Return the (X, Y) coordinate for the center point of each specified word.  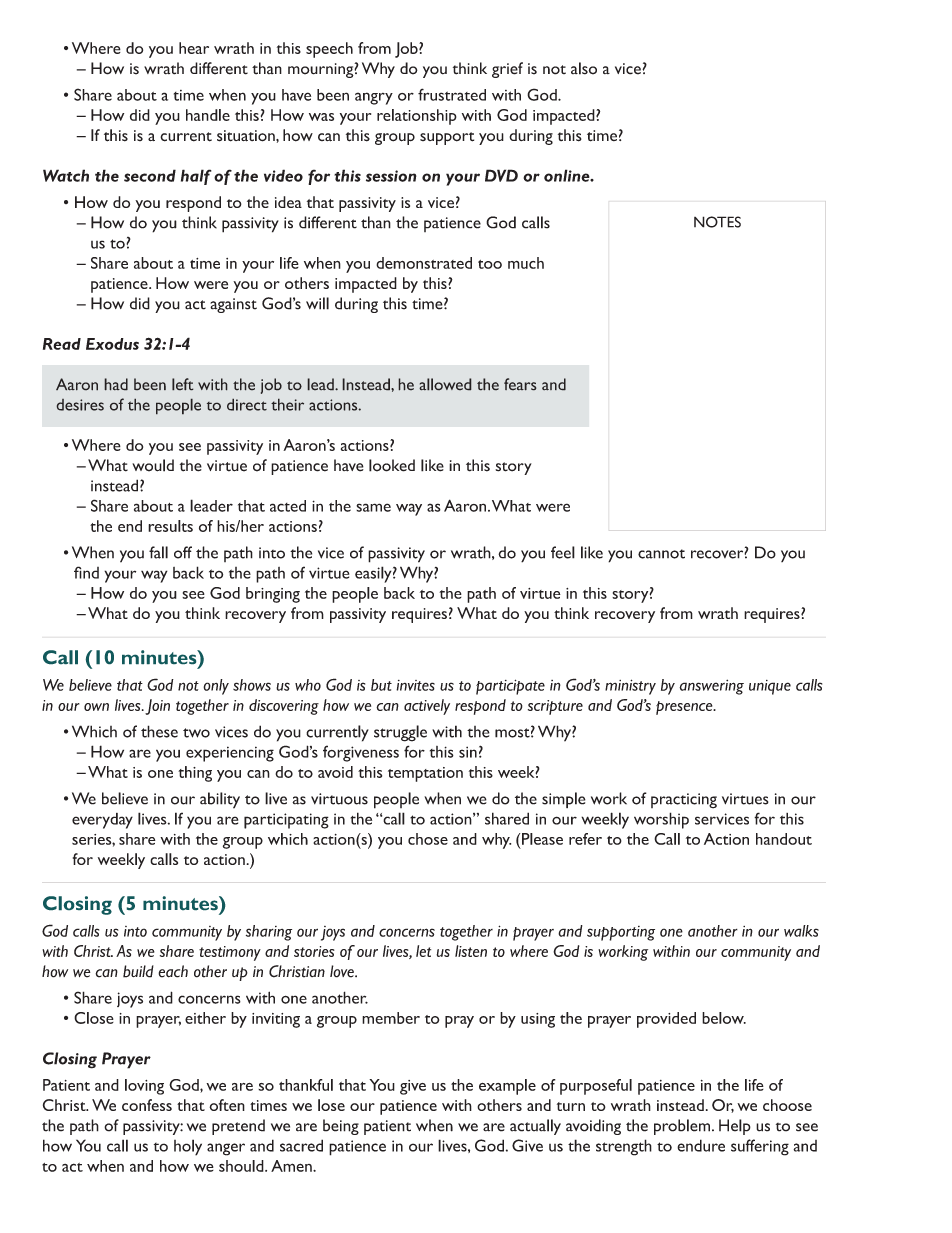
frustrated (452, 94)
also (584, 68)
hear (194, 48)
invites (415, 685)
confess (147, 1105)
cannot (661, 554)
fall (158, 552)
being (341, 1127)
